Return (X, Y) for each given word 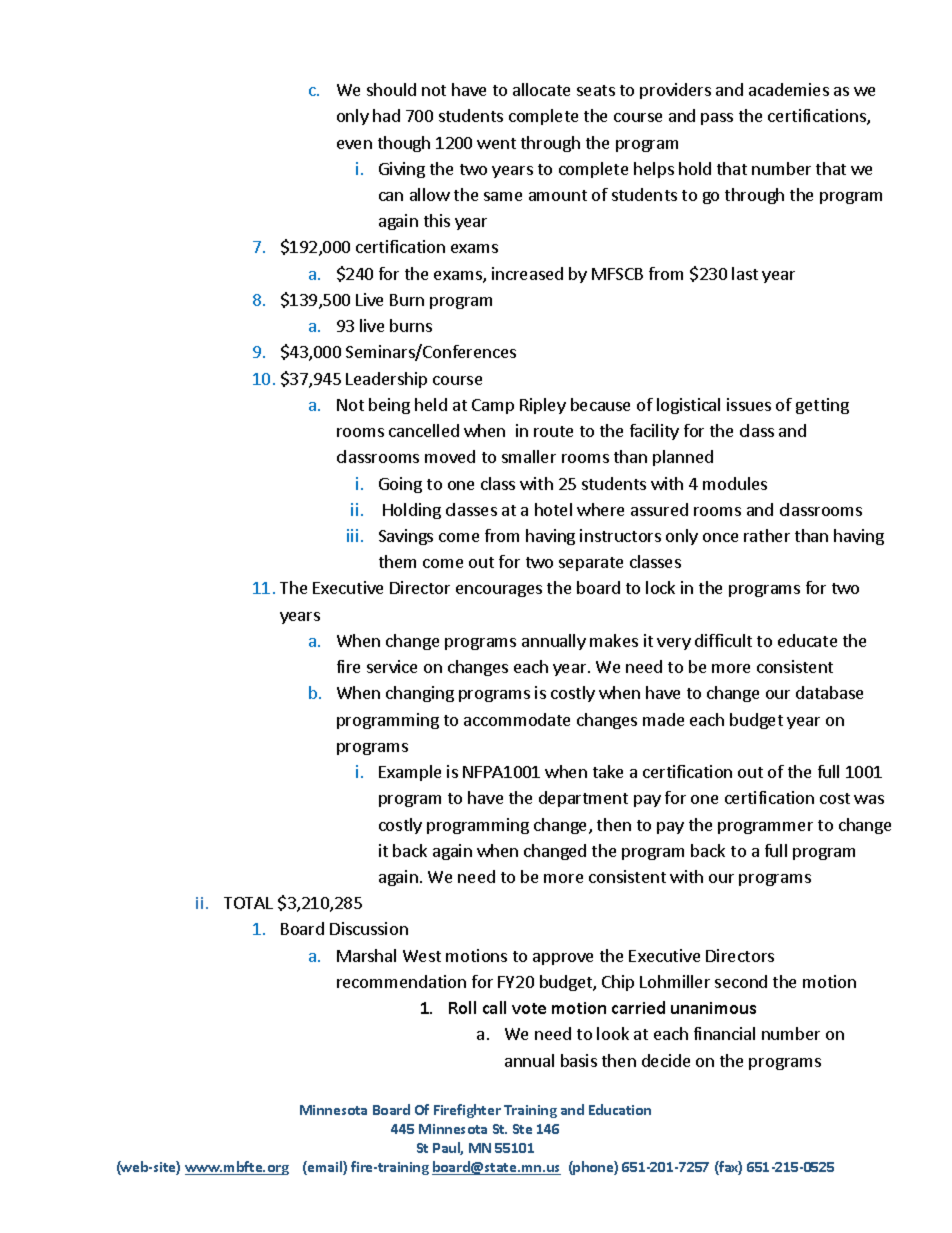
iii (352, 535)
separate (591, 564)
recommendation (401, 981)
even (354, 144)
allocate (541, 89)
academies (789, 89)
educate (807, 640)
